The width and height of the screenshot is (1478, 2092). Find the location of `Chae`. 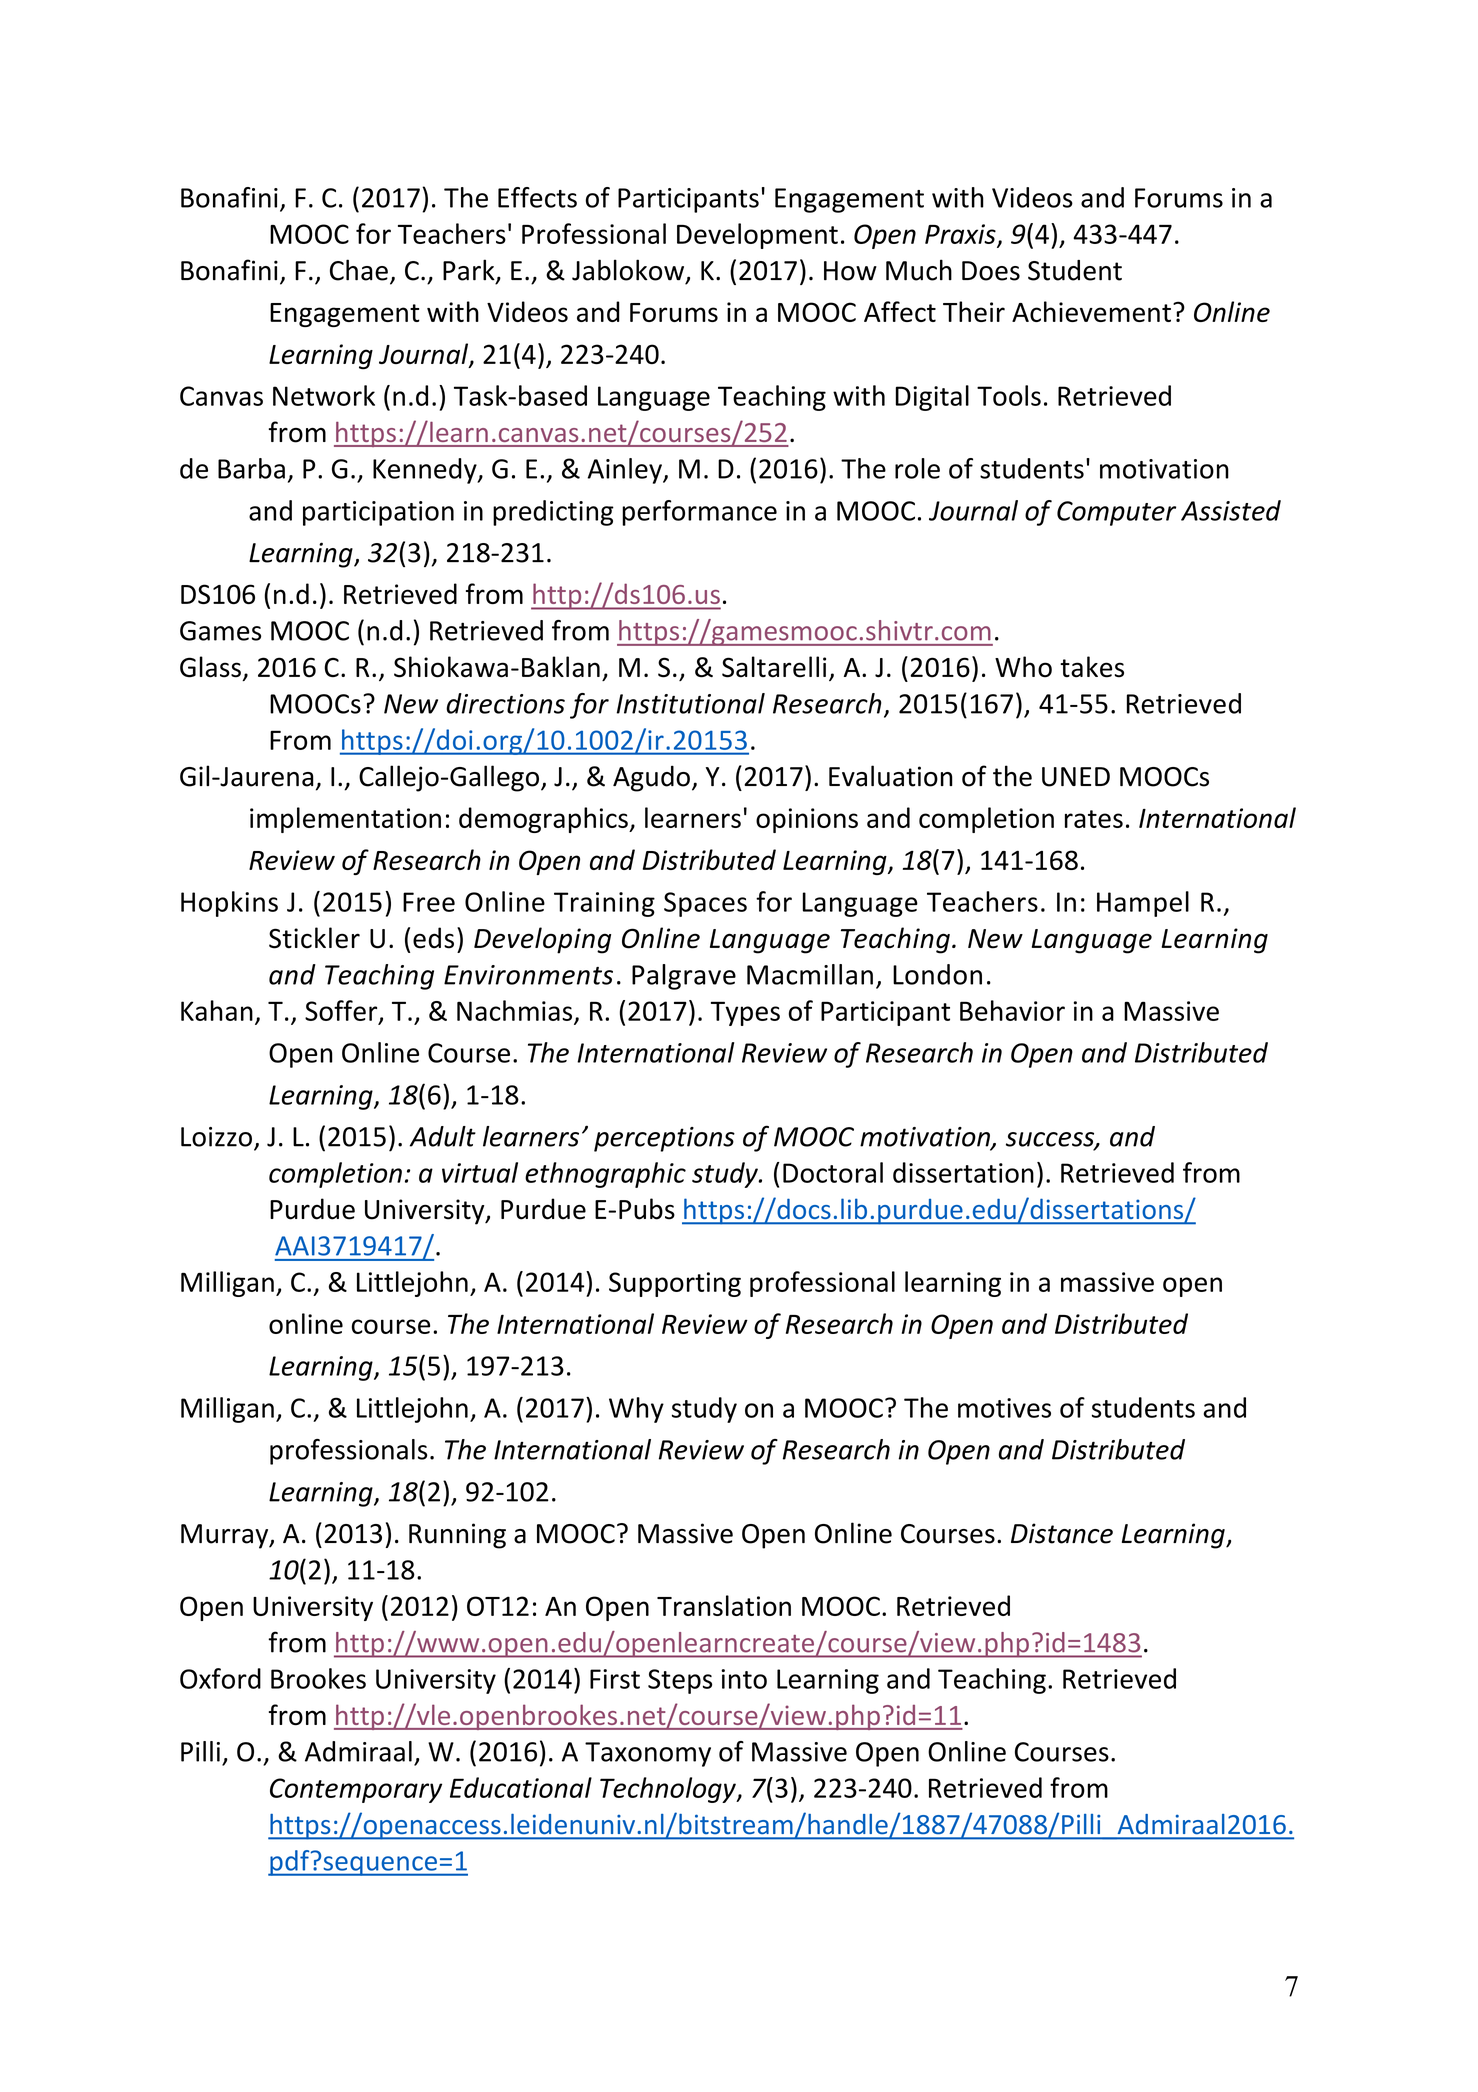

Chae is located at coordinates (359, 270).
